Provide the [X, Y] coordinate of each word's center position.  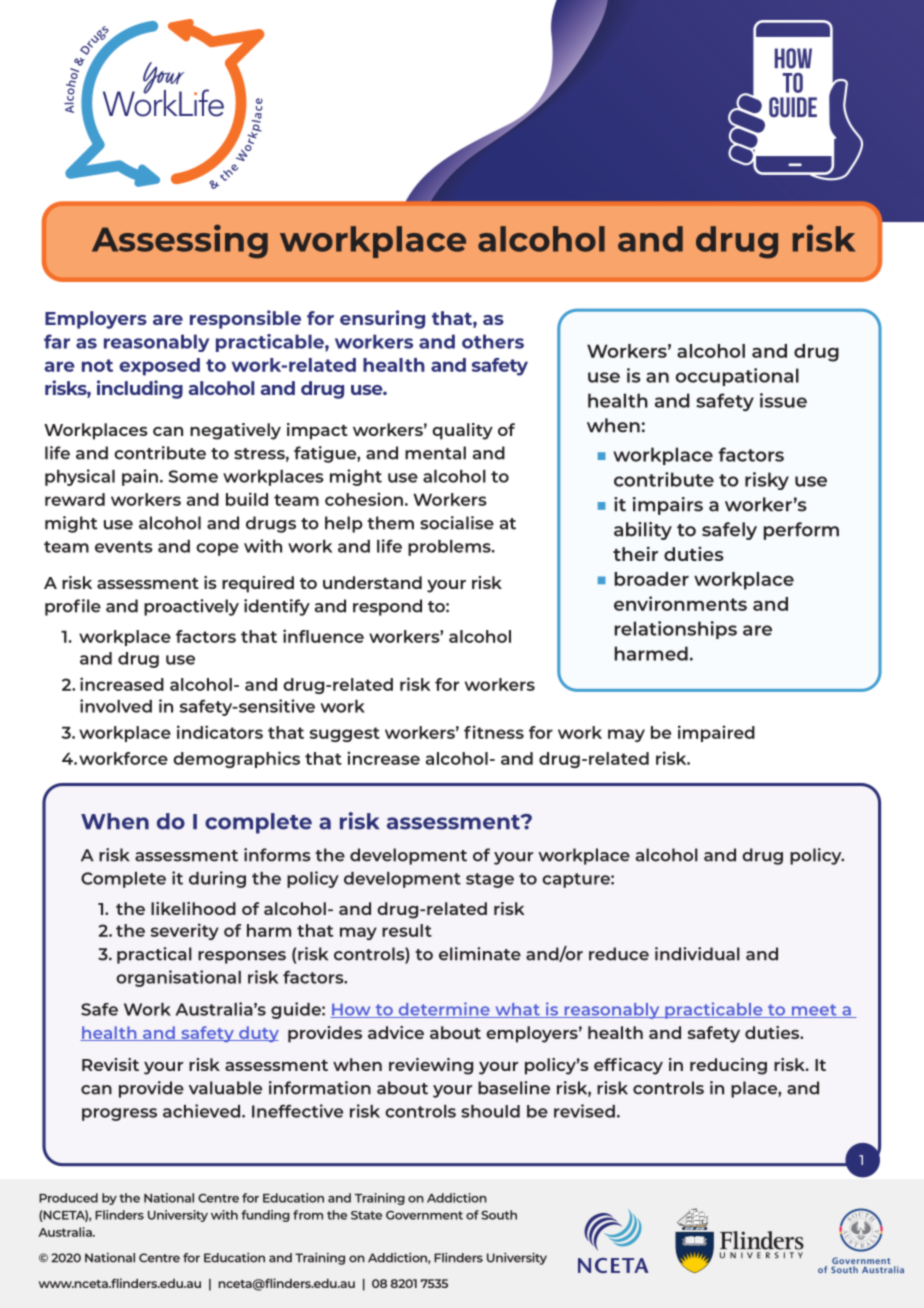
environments [680, 603]
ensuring [382, 319]
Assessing [180, 241]
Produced [68, 1198]
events [124, 547]
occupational [737, 377]
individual [697, 954]
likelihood [193, 908]
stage [490, 880]
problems [450, 548]
